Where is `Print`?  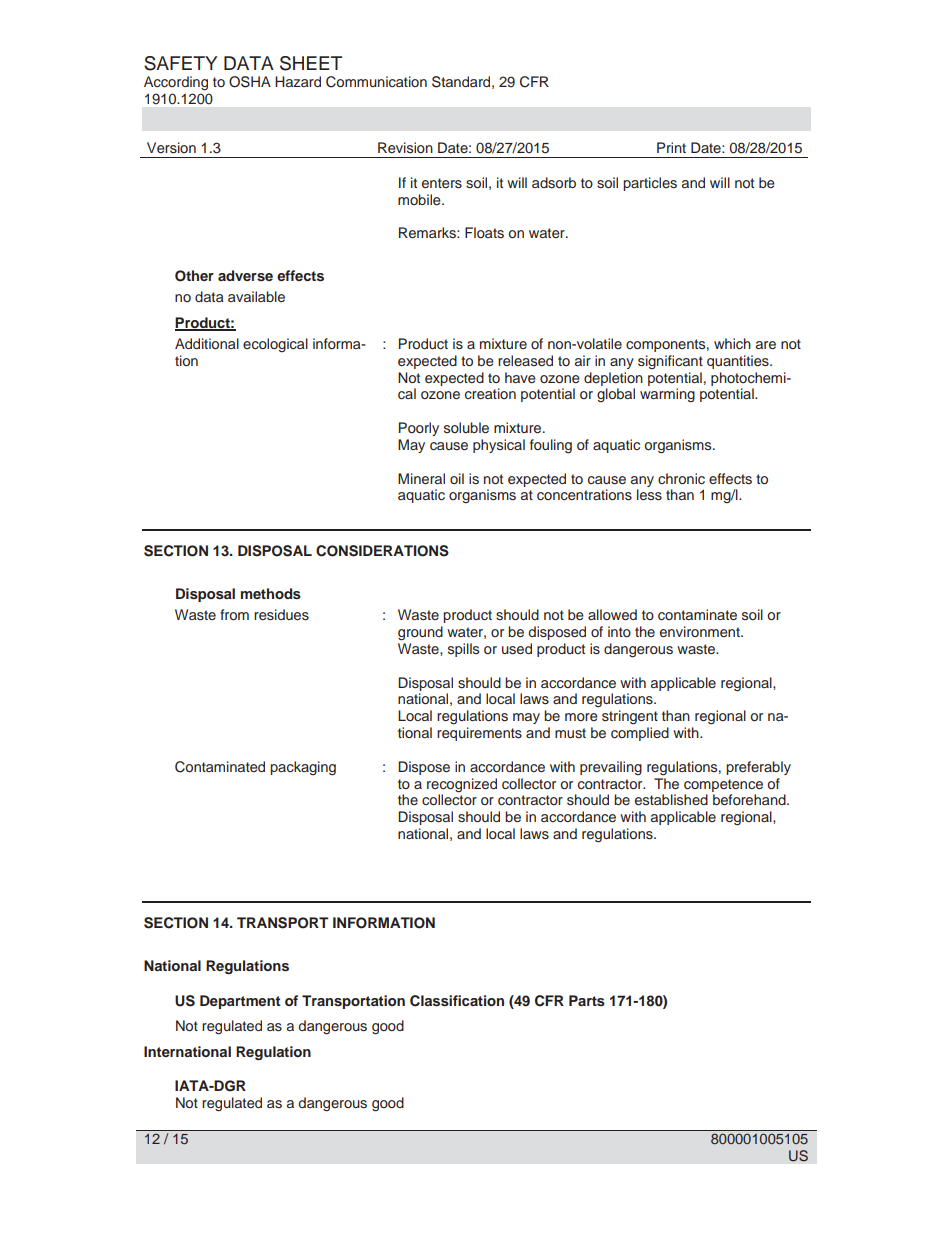 Print is located at coordinates (671, 147).
